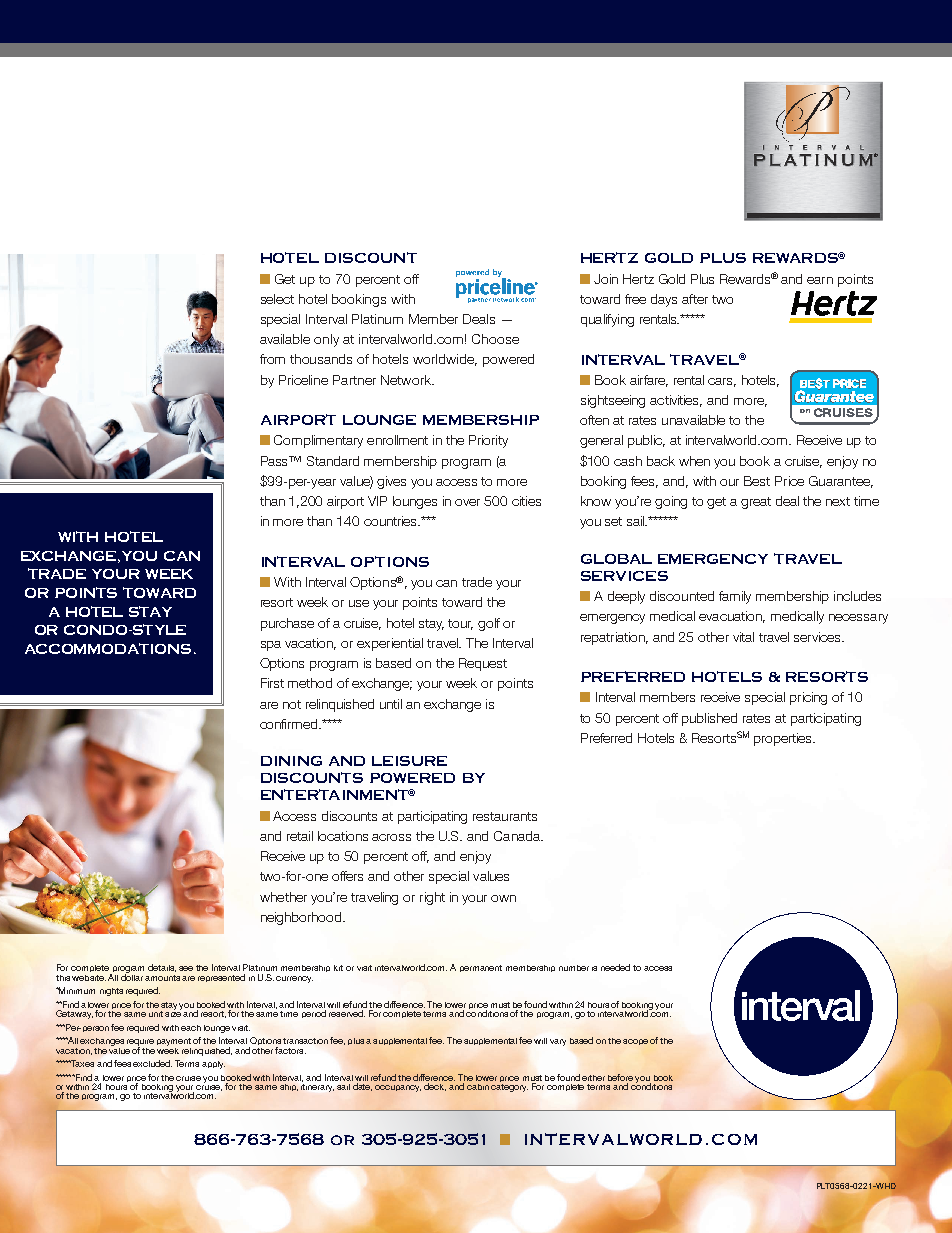  Describe the element at coordinates (435, 1087) in the screenshot. I see `deck` at that location.
